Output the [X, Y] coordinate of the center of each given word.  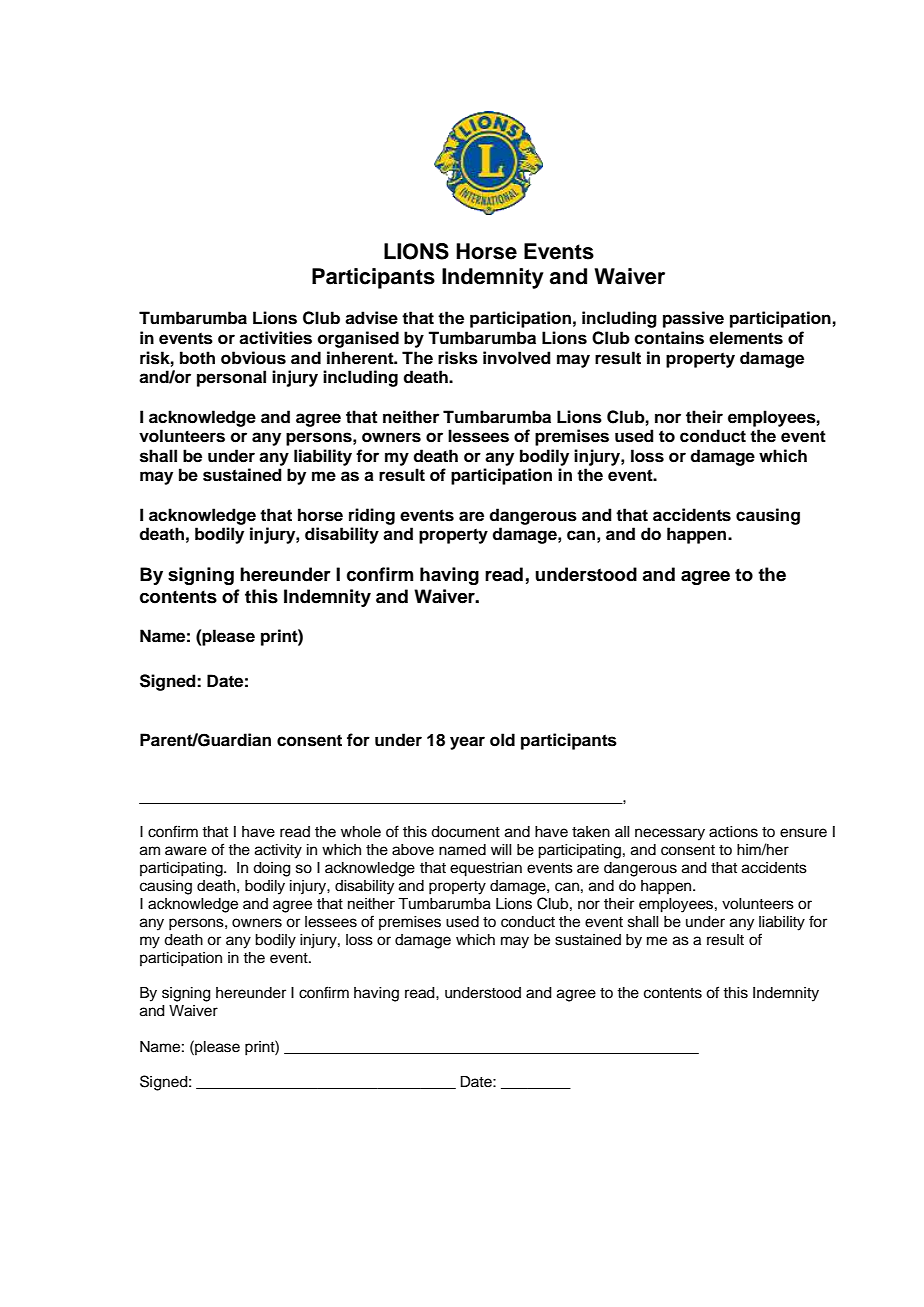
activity [278, 851]
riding [372, 516]
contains [669, 338]
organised [358, 339]
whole [361, 832]
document [465, 832]
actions [733, 832]
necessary [670, 834]
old [502, 740]
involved [517, 358]
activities [275, 338]
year [467, 743]
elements [746, 338]
